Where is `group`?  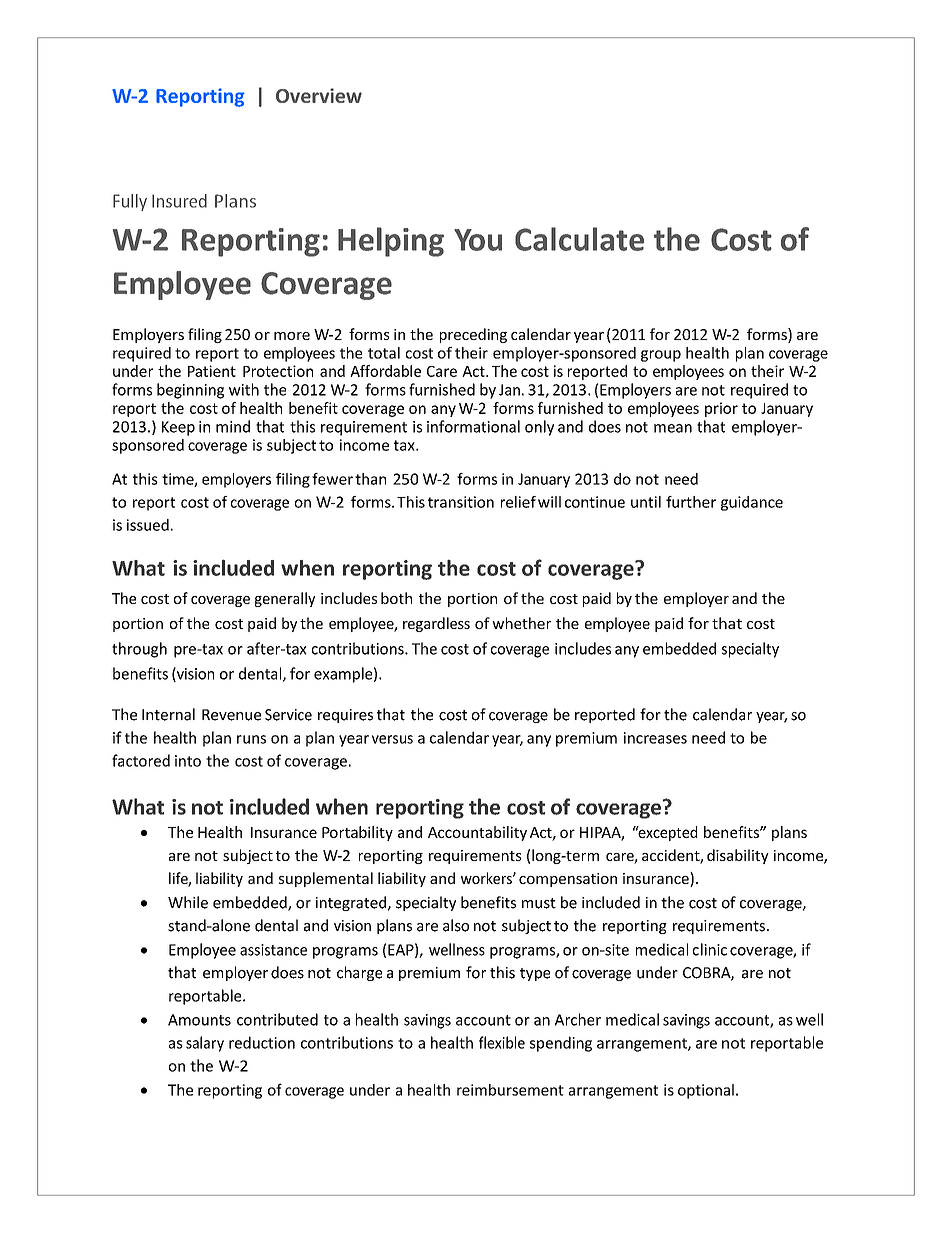
group is located at coordinates (661, 356).
